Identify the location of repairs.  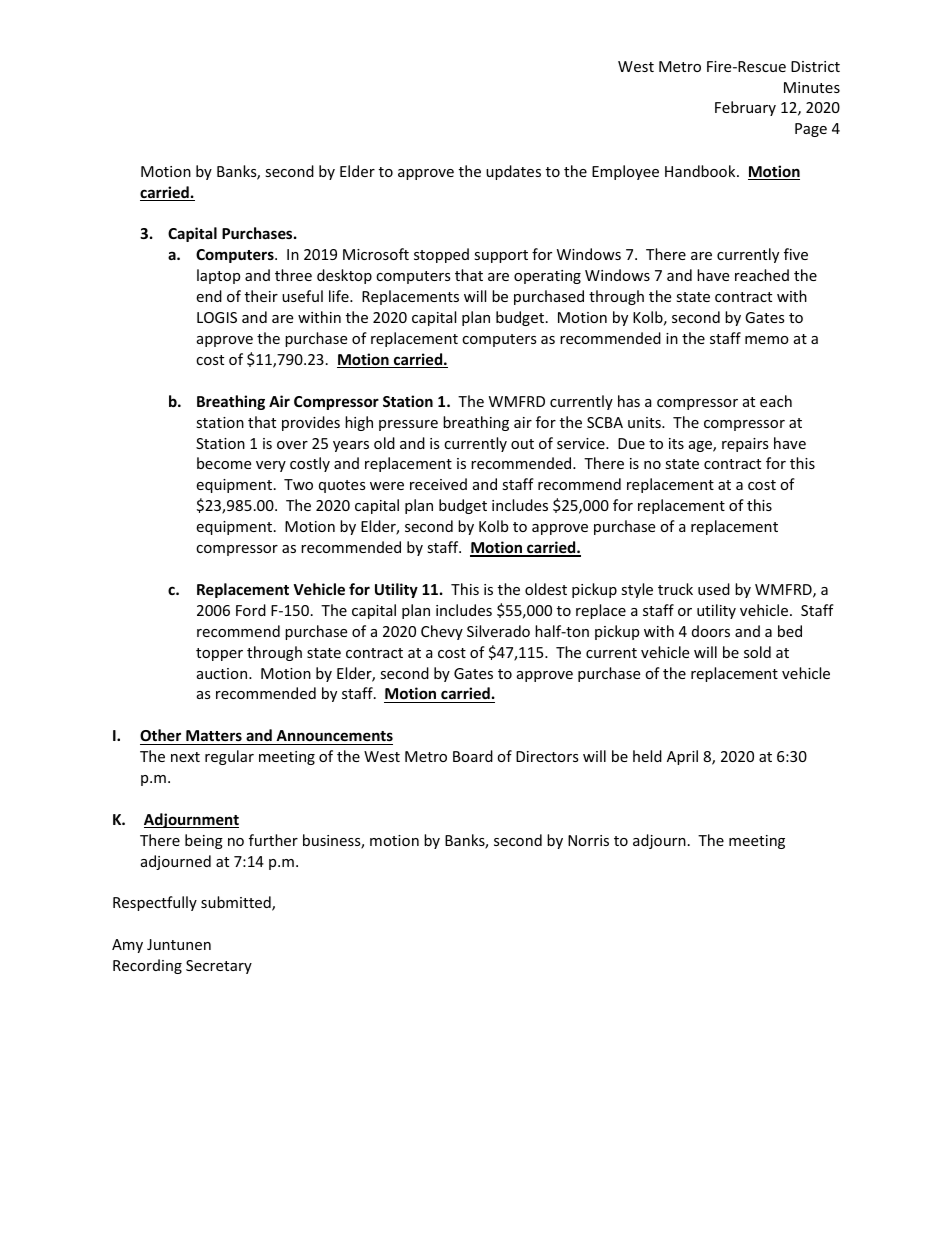
(745, 445).
